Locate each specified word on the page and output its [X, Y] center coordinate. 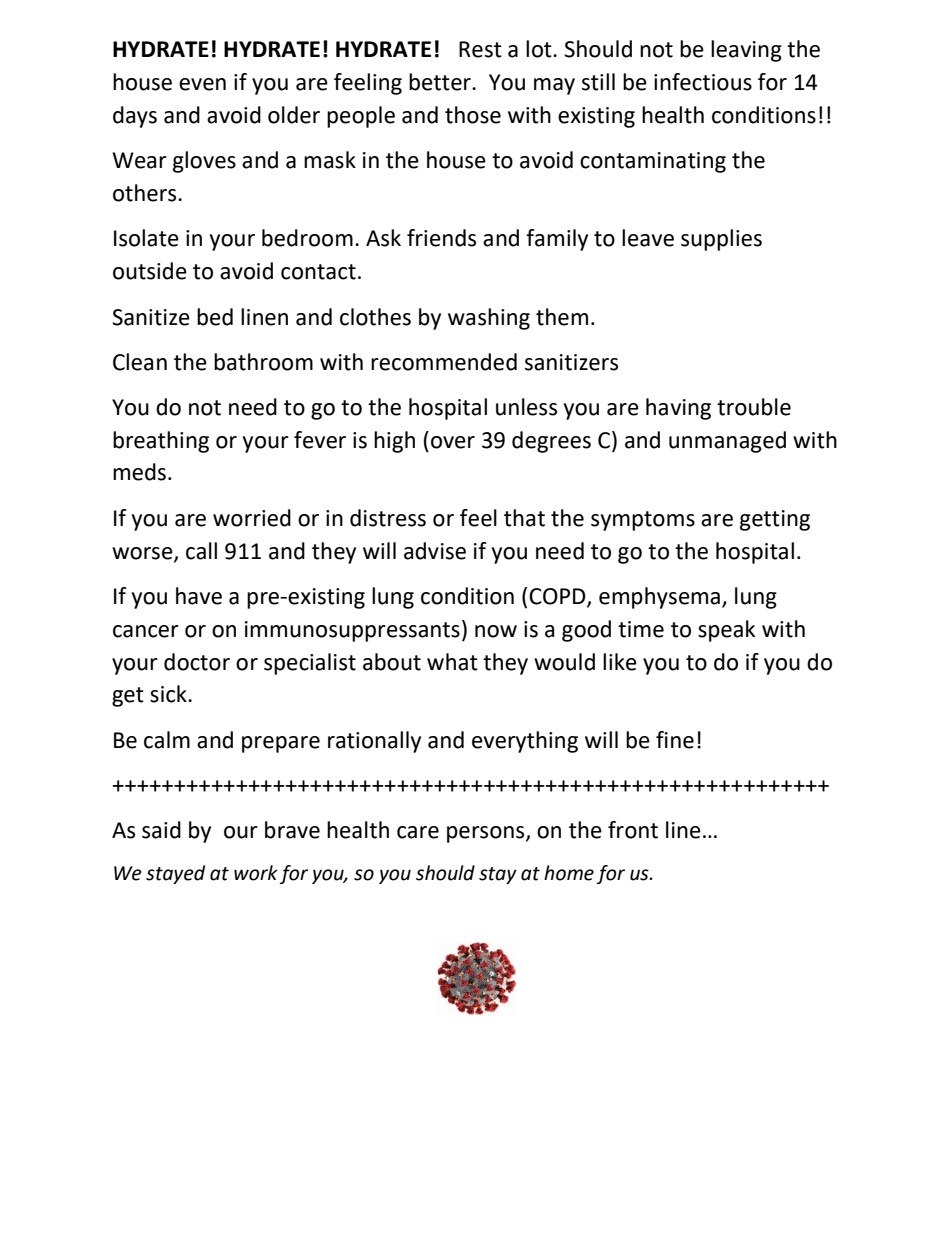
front [633, 830]
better [441, 82]
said [161, 830]
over [453, 442]
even [202, 84]
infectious [703, 82]
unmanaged [727, 442]
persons [487, 834]
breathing [161, 442]
